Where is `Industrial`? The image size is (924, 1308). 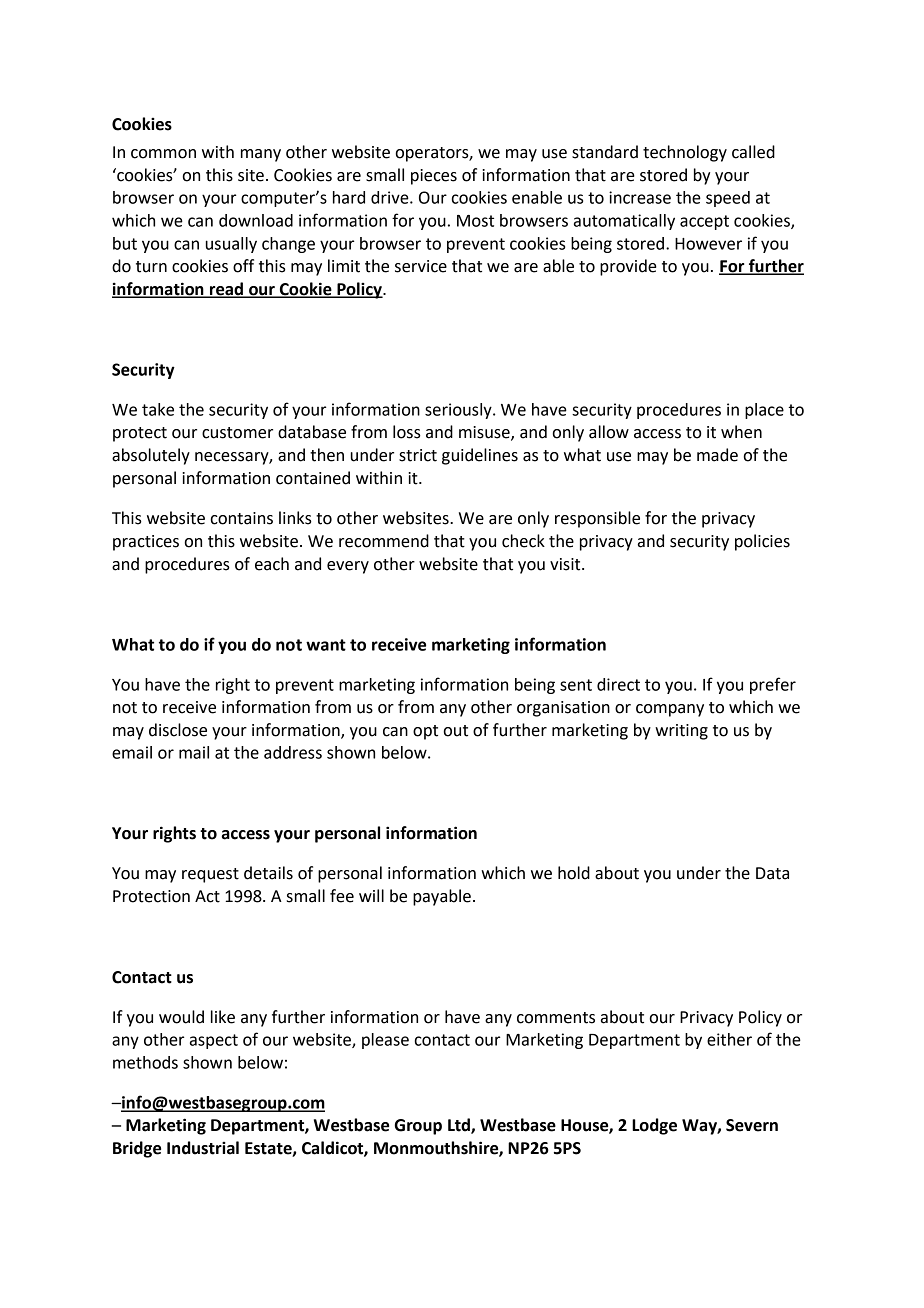 Industrial is located at coordinates (203, 1148).
